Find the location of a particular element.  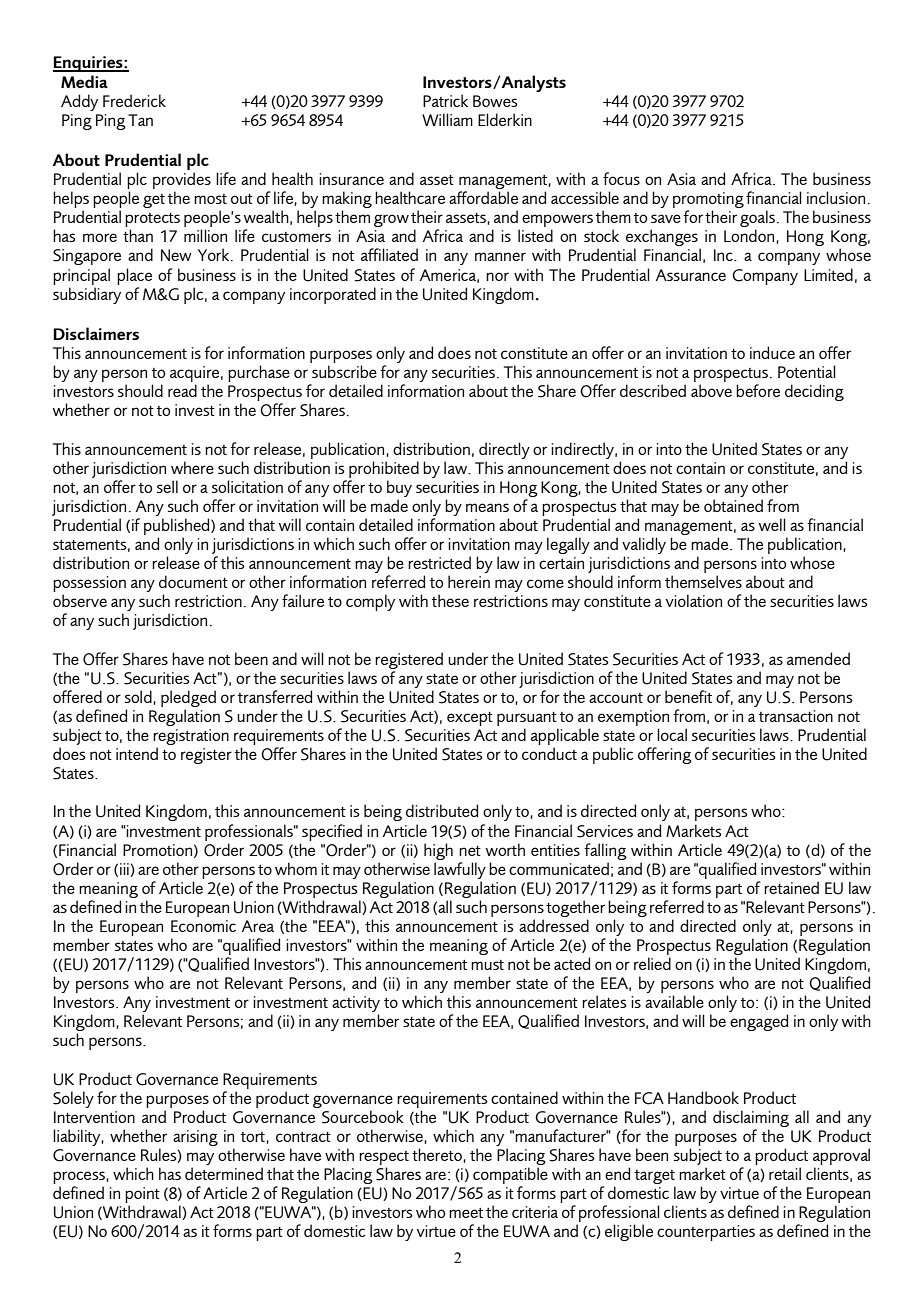

Patrick is located at coordinates (445, 100).
